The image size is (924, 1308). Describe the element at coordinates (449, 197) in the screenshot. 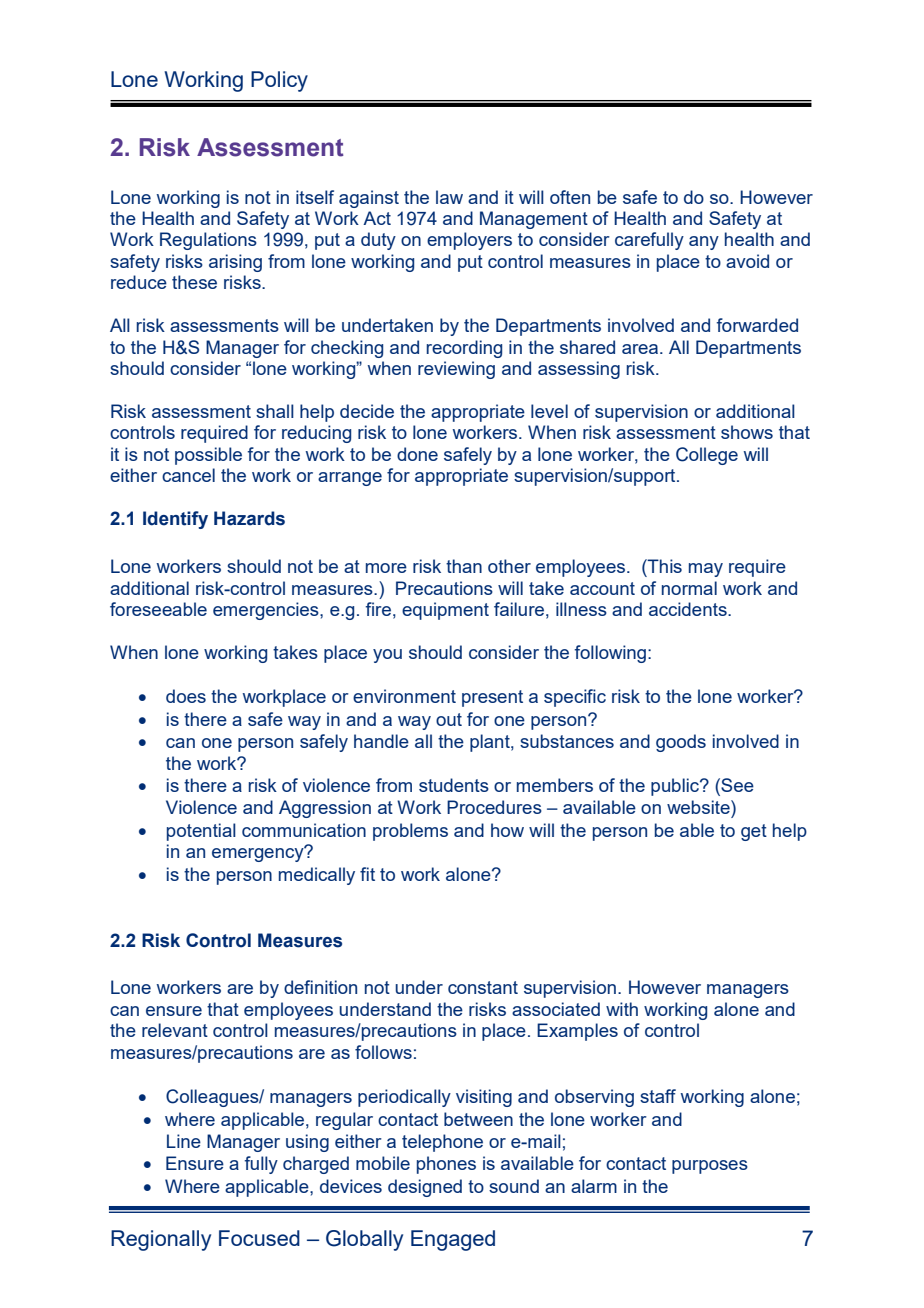

I see `law` at that location.
